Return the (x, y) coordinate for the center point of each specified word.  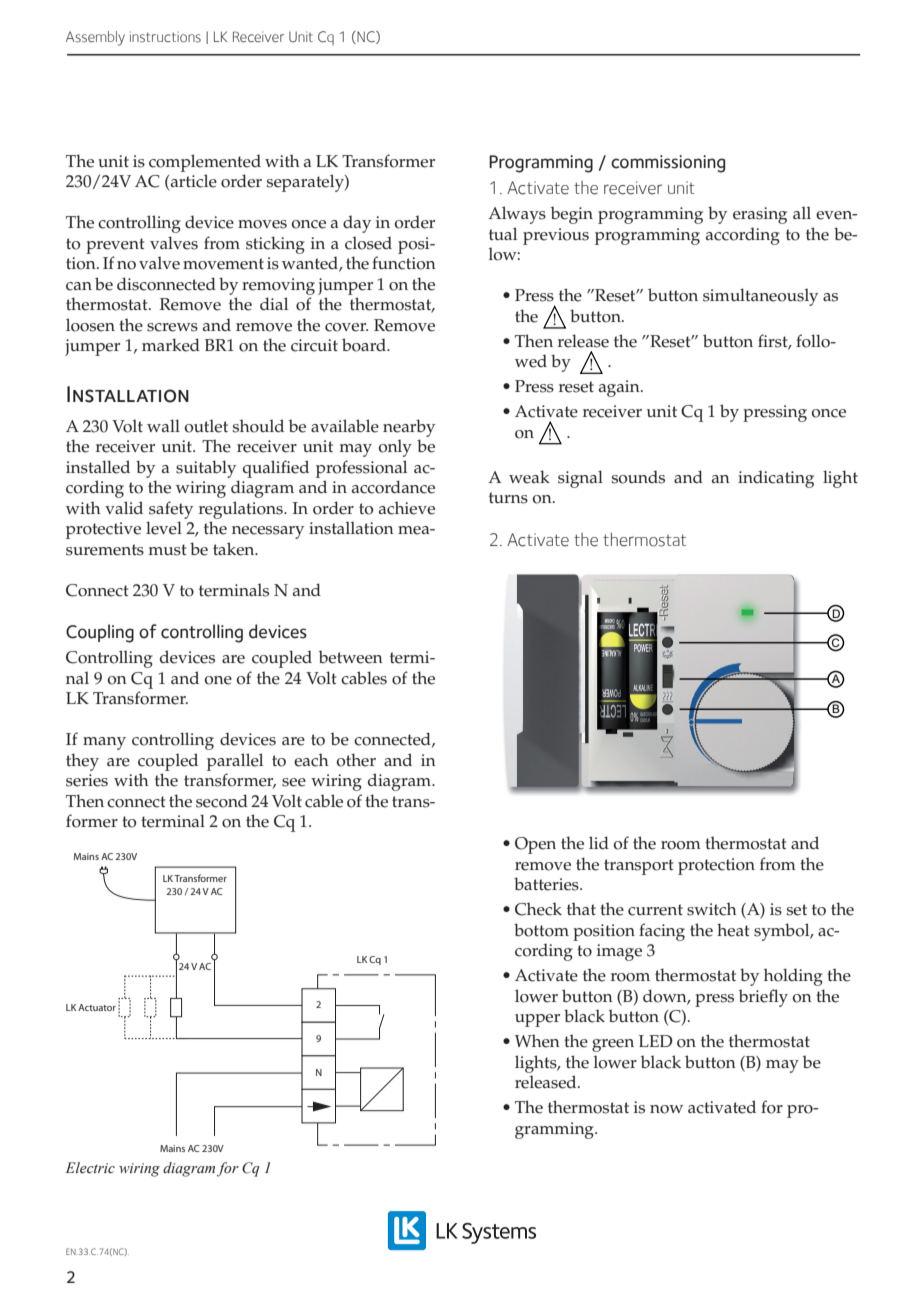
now (666, 1109)
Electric (90, 1168)
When (537, 1041)
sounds (638, 477)
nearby (409, 428)
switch (712, 909)
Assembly (95, 38)
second (222, 801)
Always (517, 215)
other (356, 760)
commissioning (668, 164)
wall (163, 425)
